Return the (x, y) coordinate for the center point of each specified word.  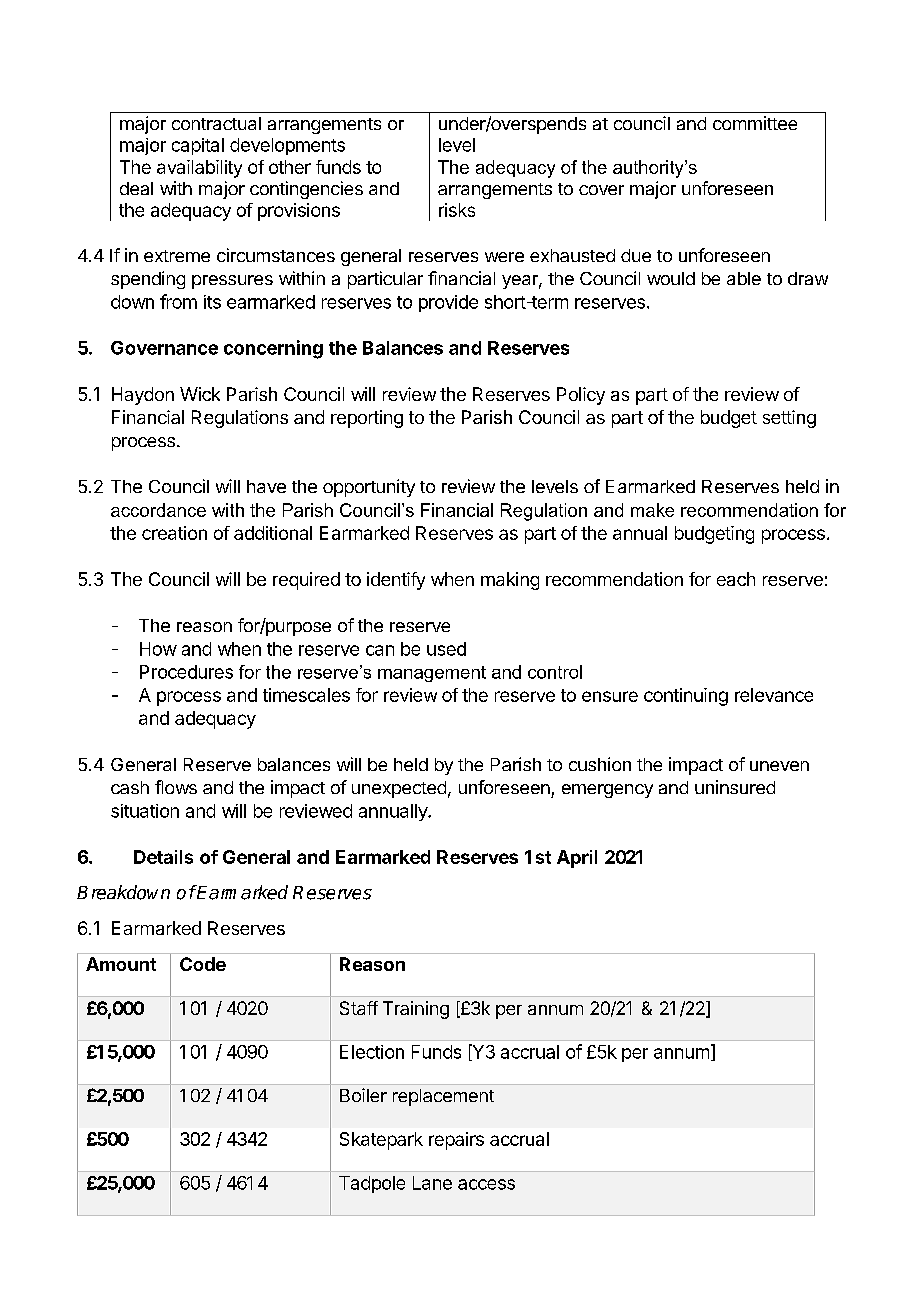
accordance (158, 510)
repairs (456, 1141)
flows (176, 787)
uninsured (735, 787)
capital (198, 146)
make (652, 510)
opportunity (369, 488)
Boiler (363, 1095)
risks (457, 210)
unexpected (399, 789)
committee (755, 123)
